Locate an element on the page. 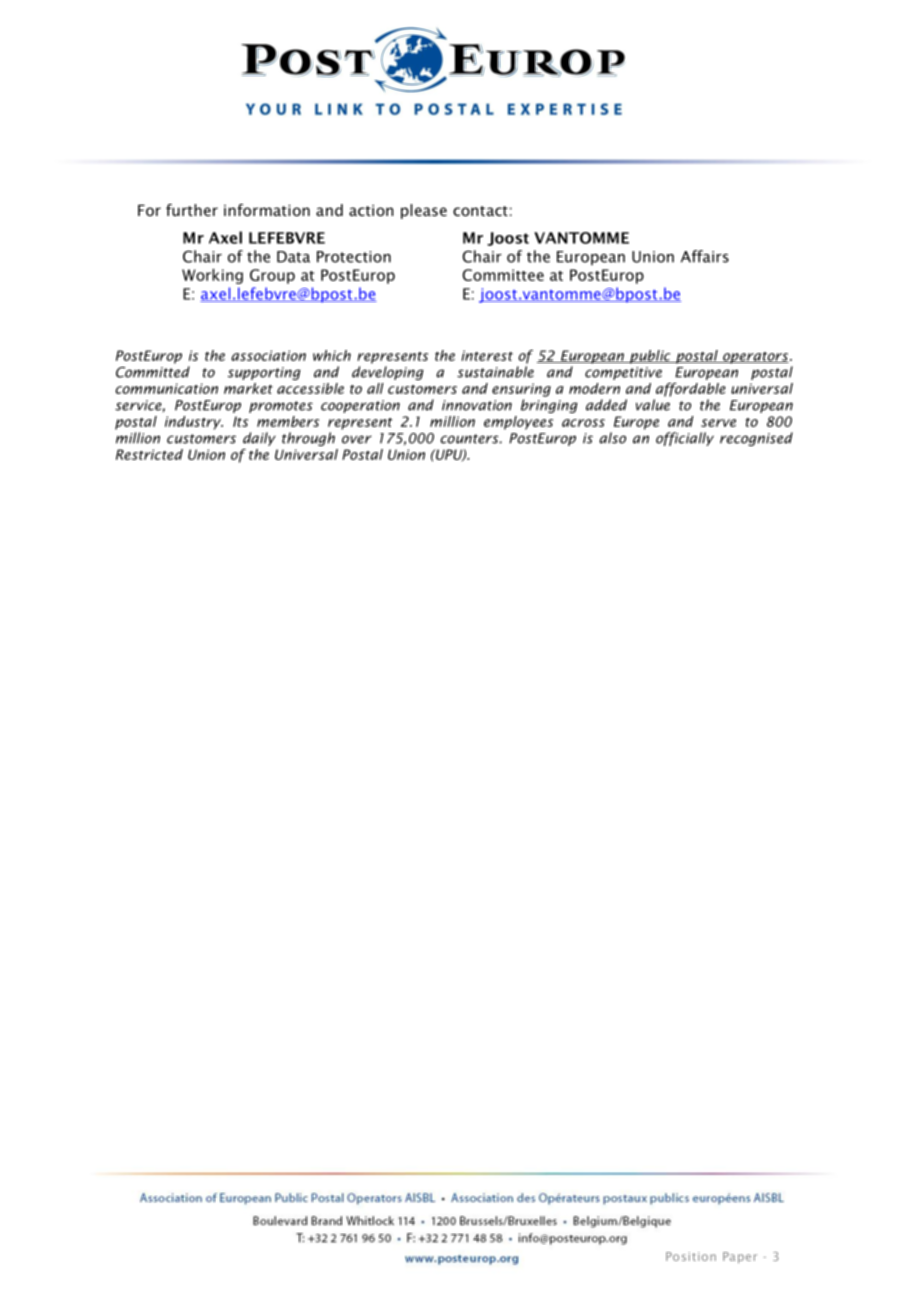  Restricted is located at coordinates (149, 454).
